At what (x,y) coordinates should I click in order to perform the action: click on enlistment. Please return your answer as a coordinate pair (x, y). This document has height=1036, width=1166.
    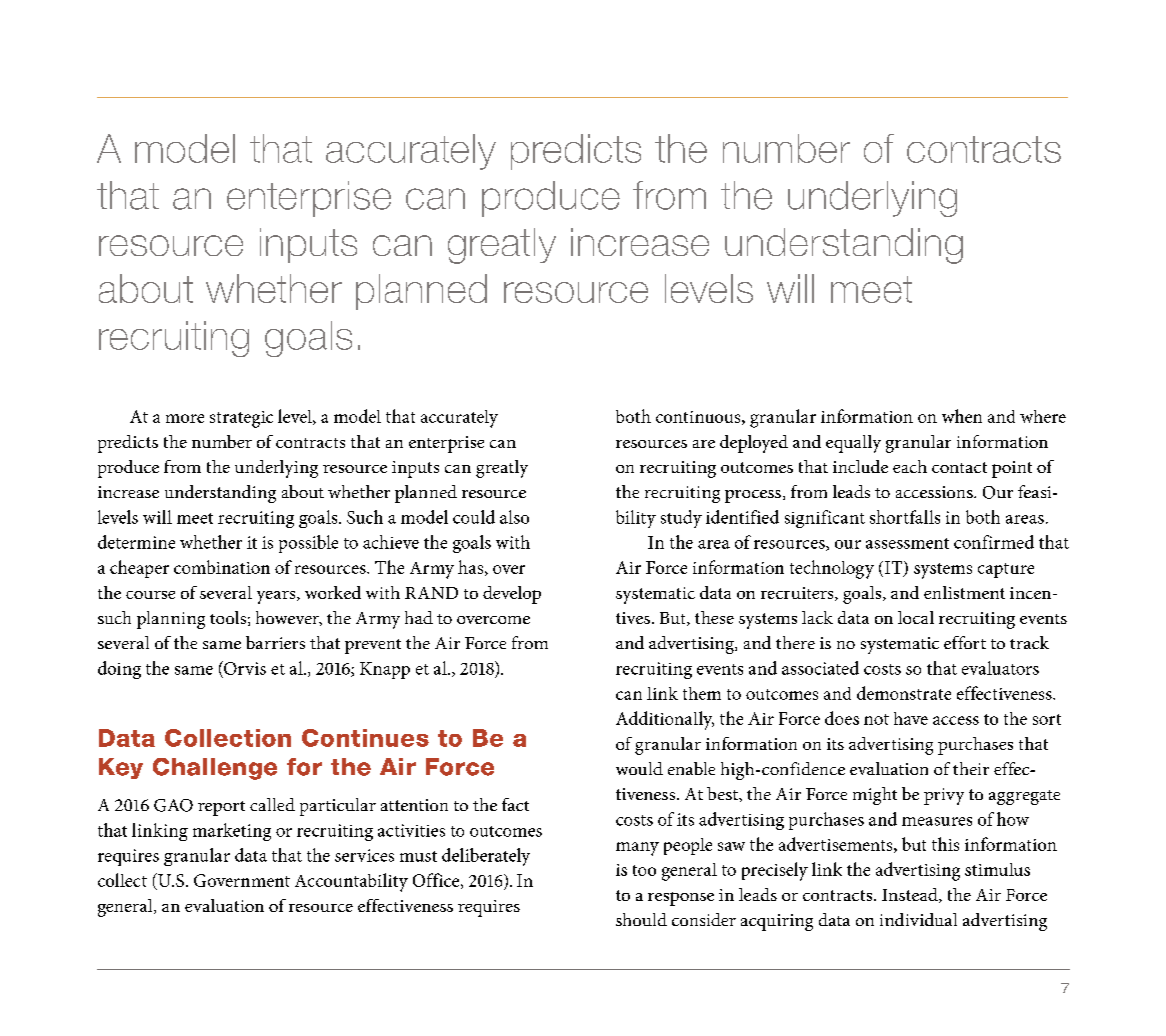
    Looking at the image, I should click on (964, 592).
